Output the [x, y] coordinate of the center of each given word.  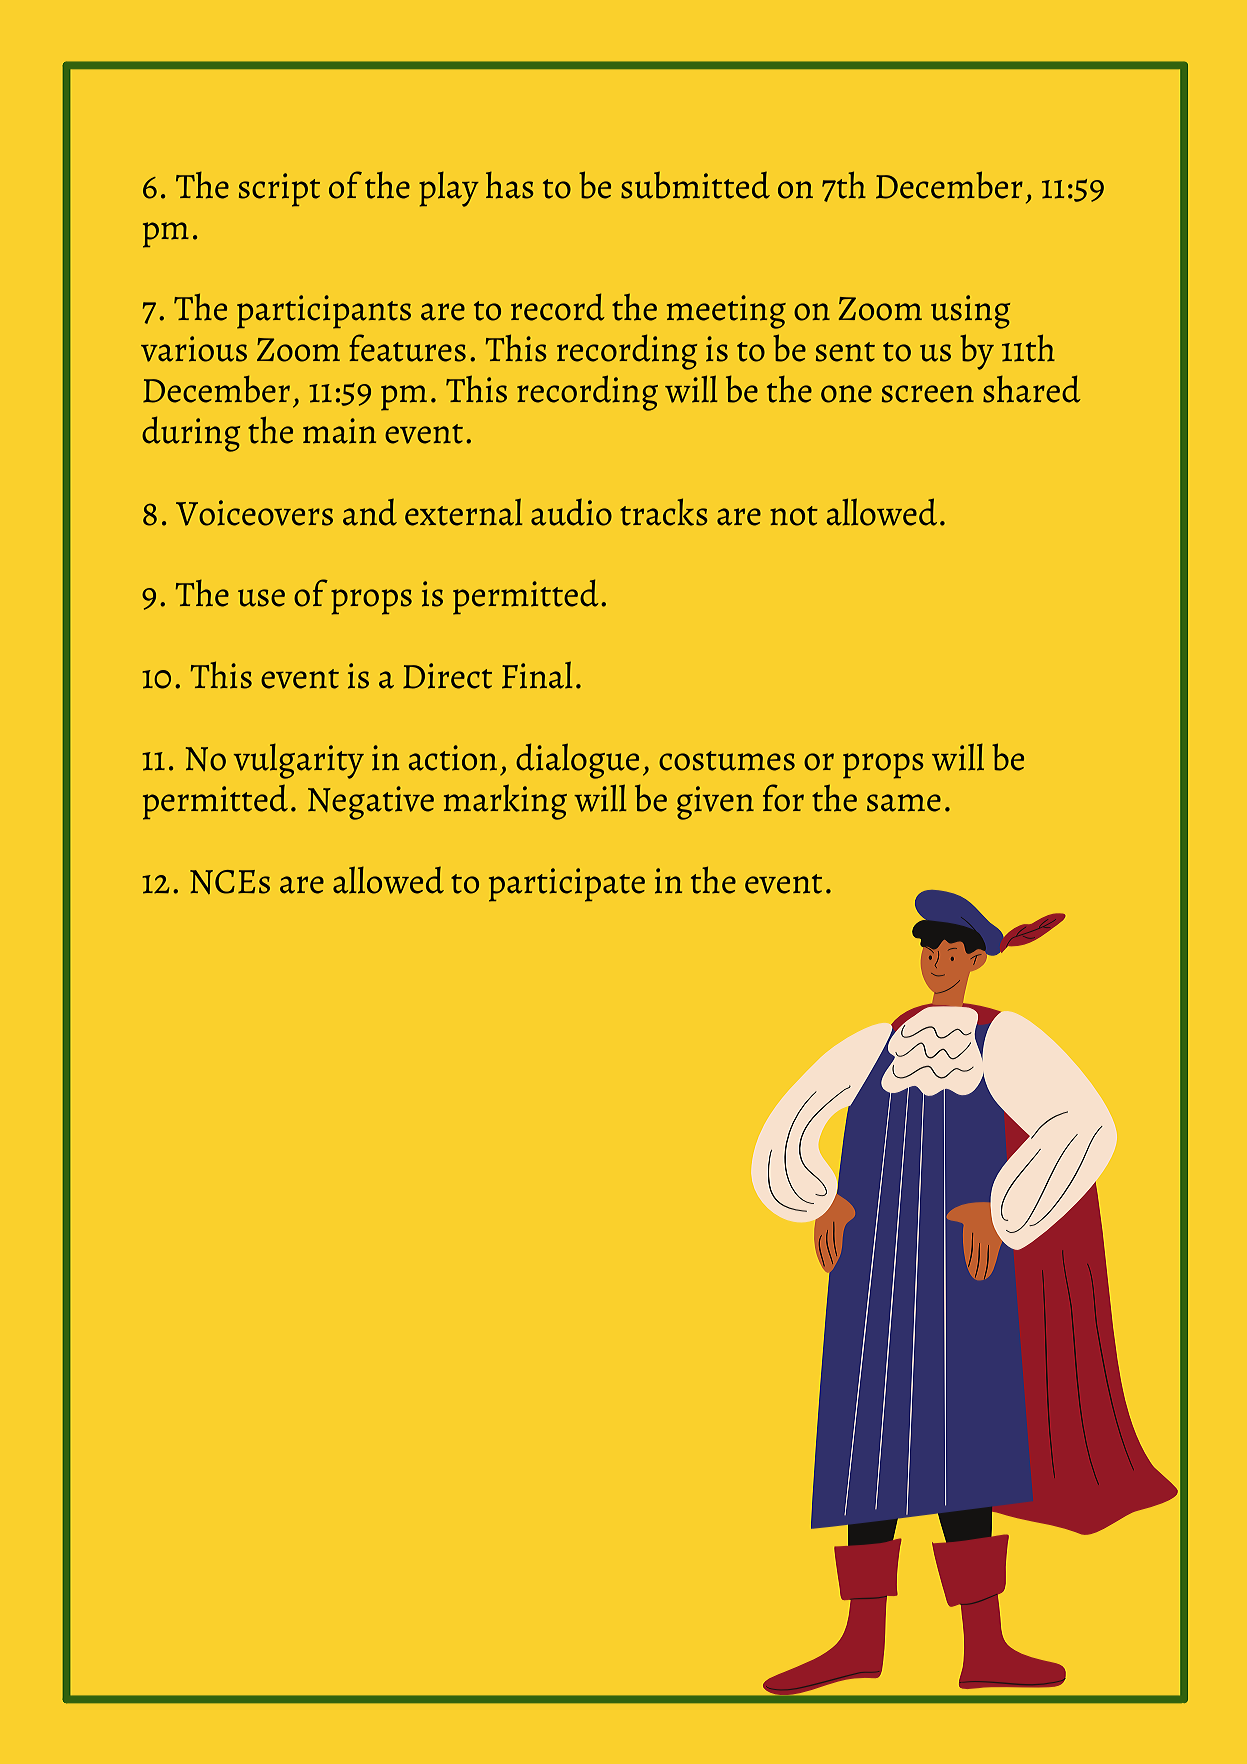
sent [845, 352]
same [904, 803]
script [279, 190]
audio [571, 512]
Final [537, 675]
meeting [726, 312]
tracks [664, 512]
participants [324, 312]
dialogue [577, 761]
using [970, 312]
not [794, 516]
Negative [371, 803]
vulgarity [298, 761]
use [261, 598]
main [339, 431]
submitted [695, 185]
